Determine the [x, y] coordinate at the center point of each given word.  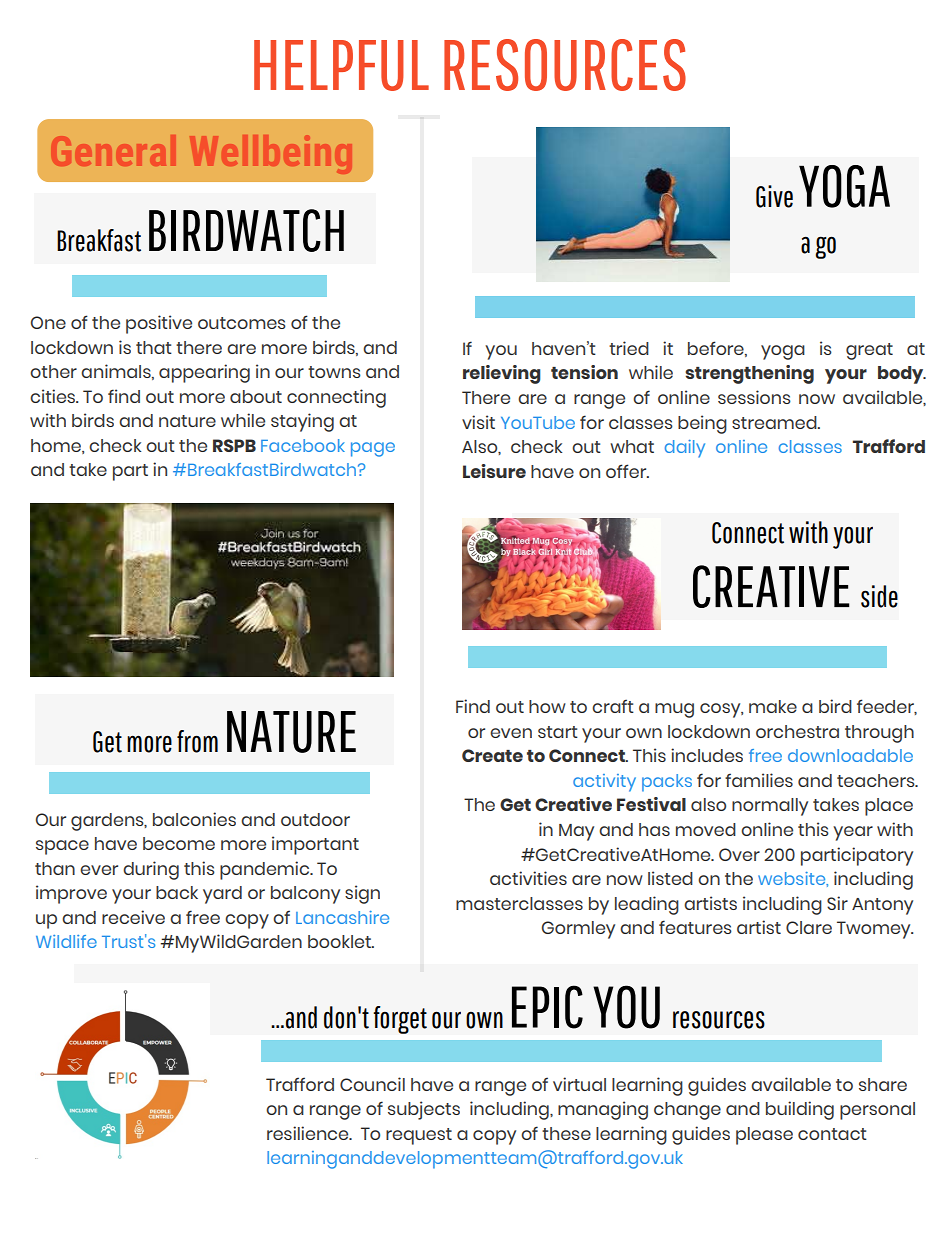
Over [739, 854]
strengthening [749, 374]
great [869, 351]
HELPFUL [341, 65]
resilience [309, 1133]
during [151, 870]
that [154, 347]
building [800, 1110]
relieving [502, 374]
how [547, 706]
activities [528, 878]
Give [774, 196]
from [197, 741]
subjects [424, 1110]
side [879, 596]
